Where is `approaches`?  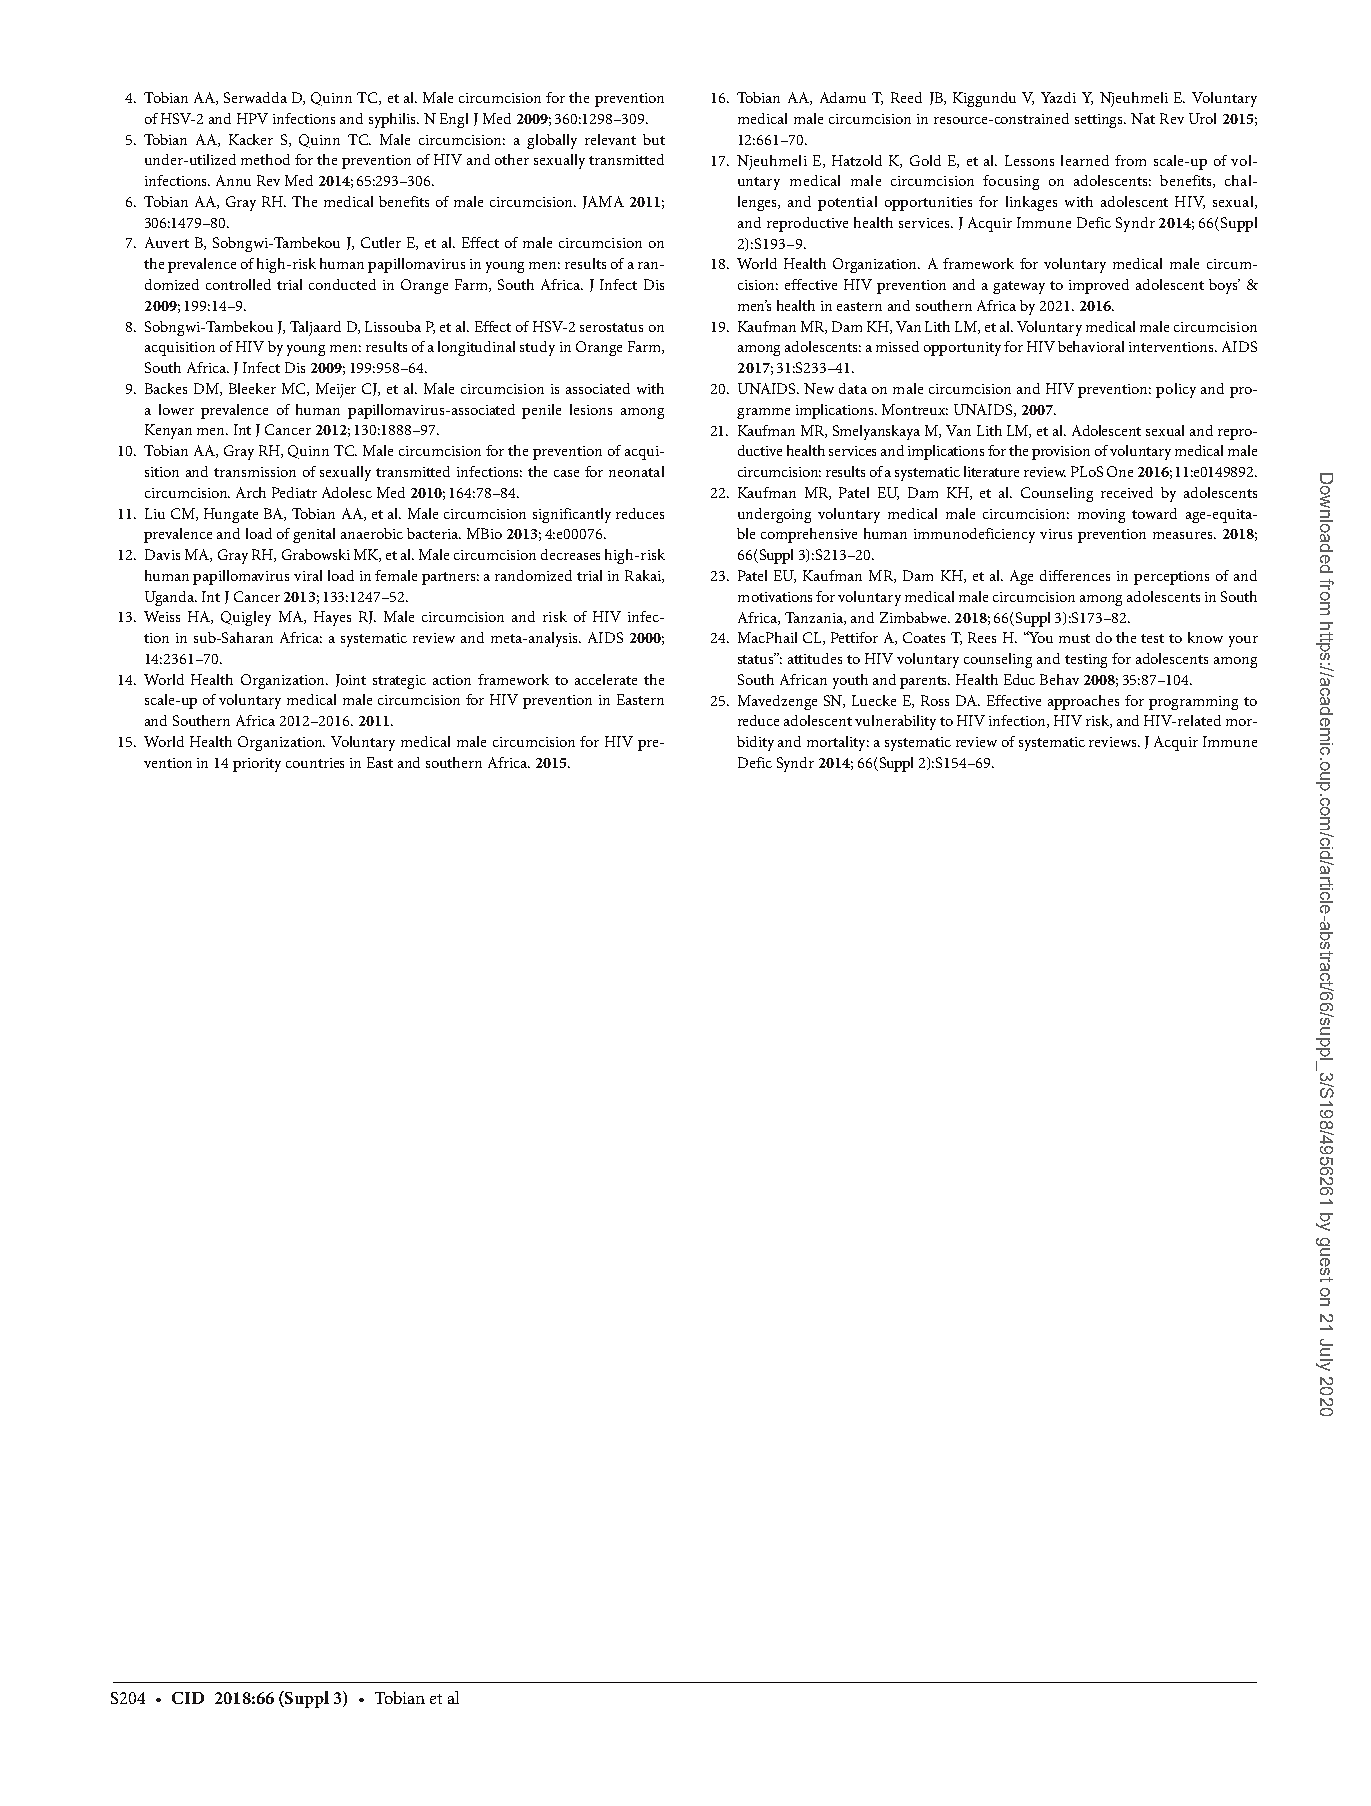
approaches is located at coordinates (1083, 702).
